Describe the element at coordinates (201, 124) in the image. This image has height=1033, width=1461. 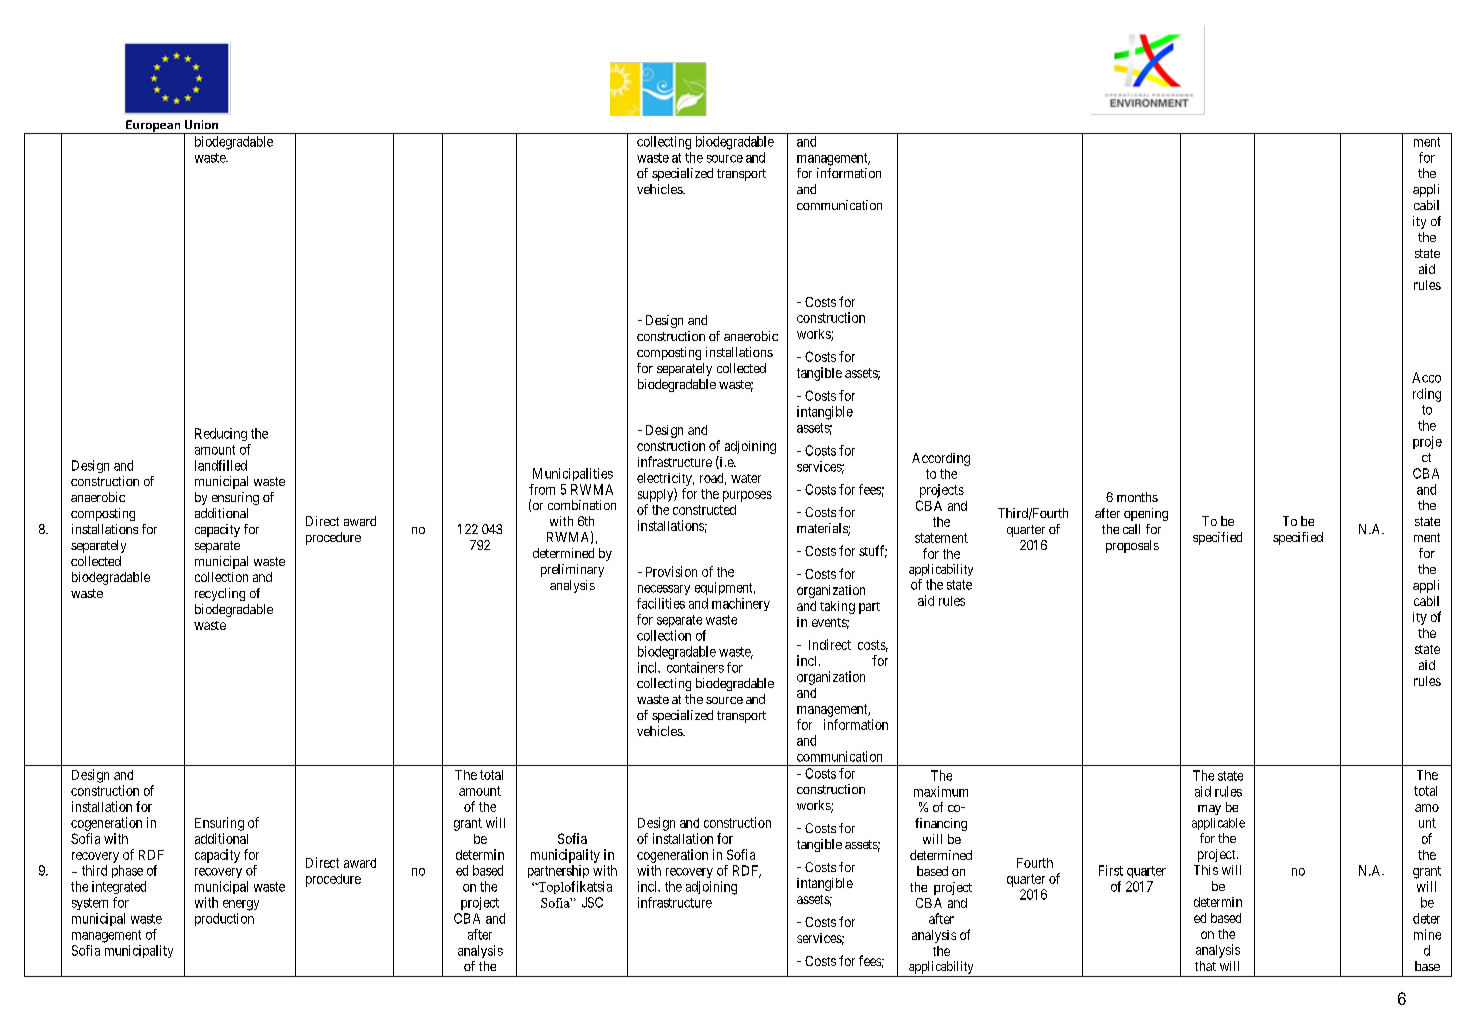
I see `Union` at that location.
